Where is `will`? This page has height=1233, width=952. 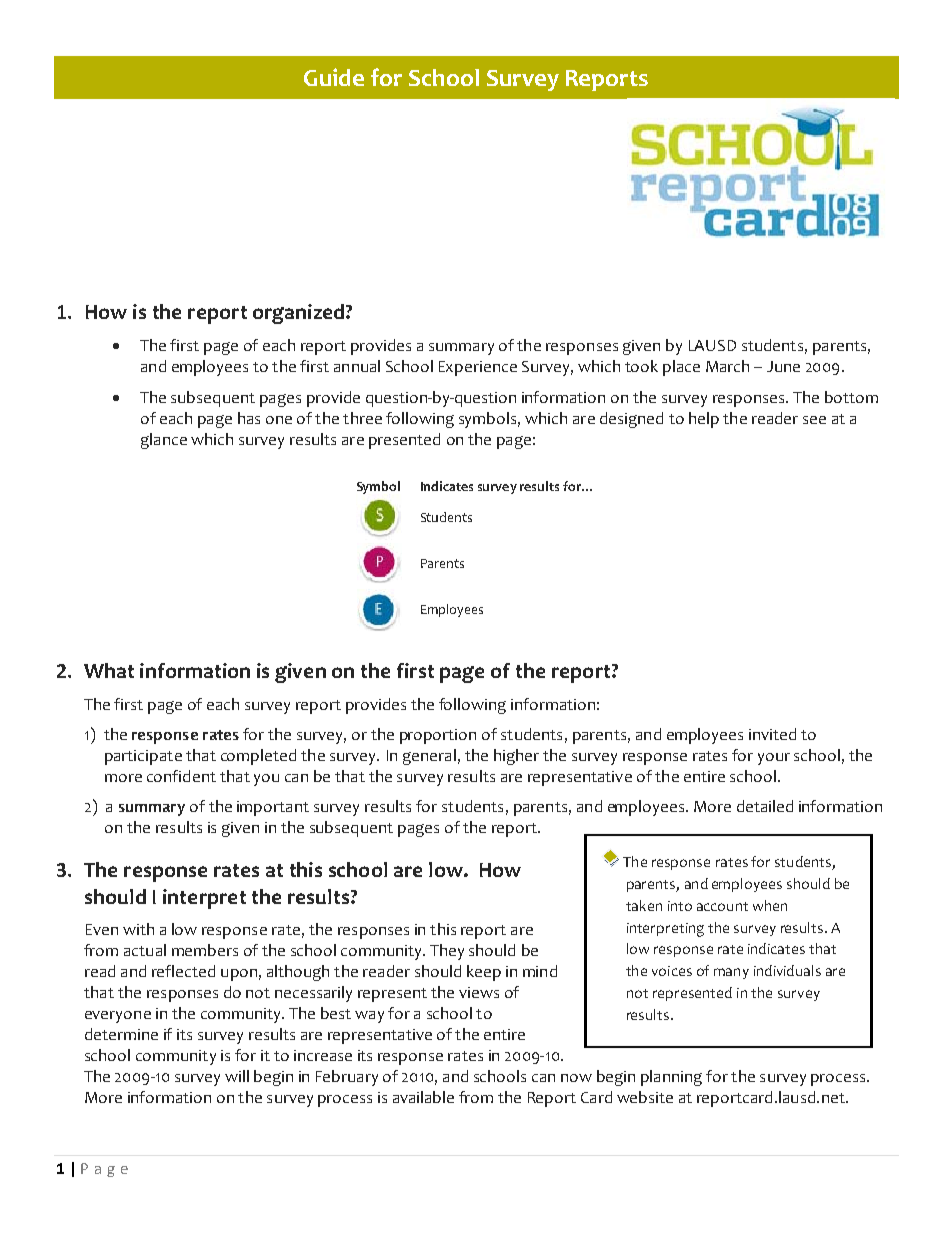
will is located at coordinates (237, 1076).
